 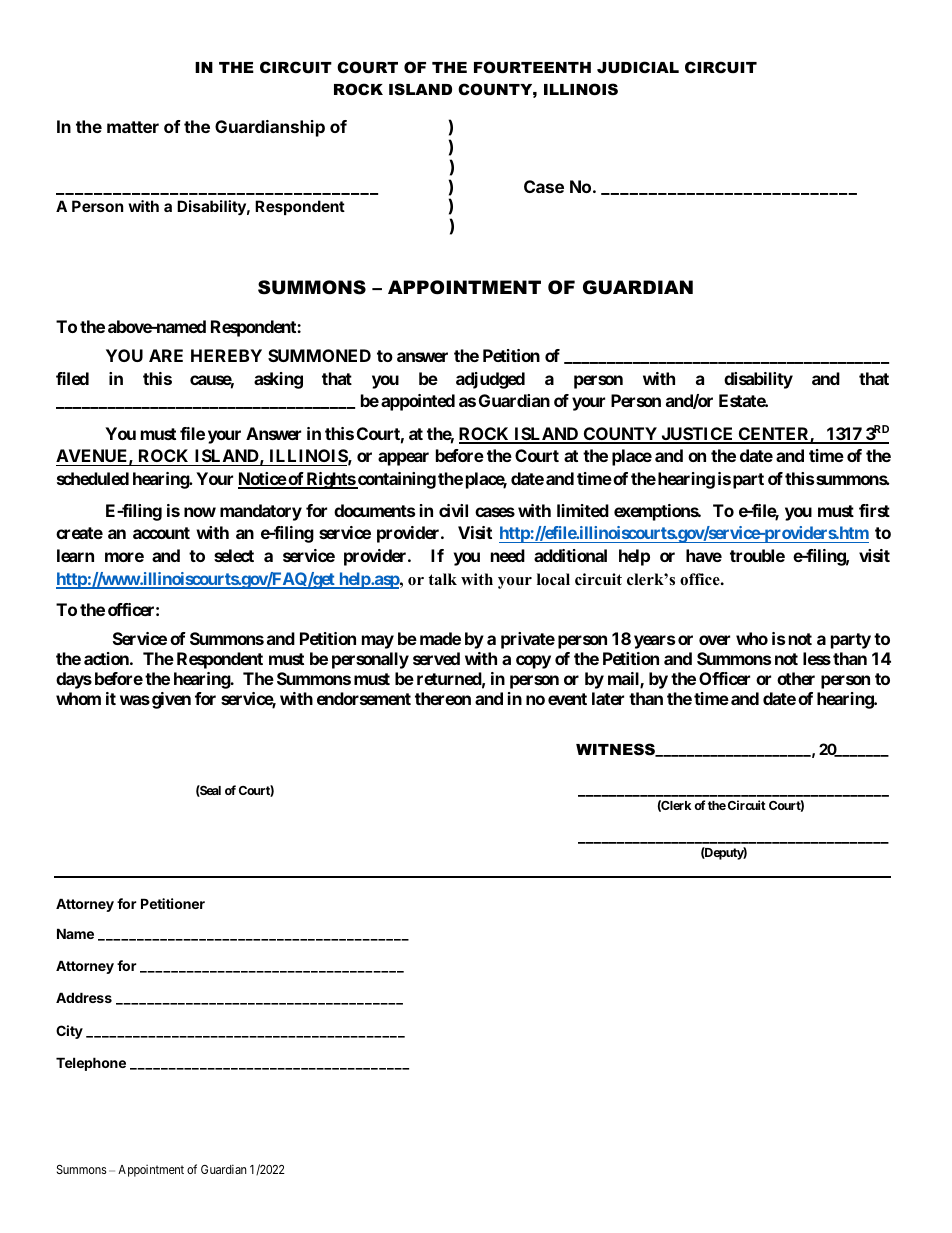 What do you see at coordinates (532, 67) in the image?
I see `FOURTEENTH` at bounding box center [532, 67].
